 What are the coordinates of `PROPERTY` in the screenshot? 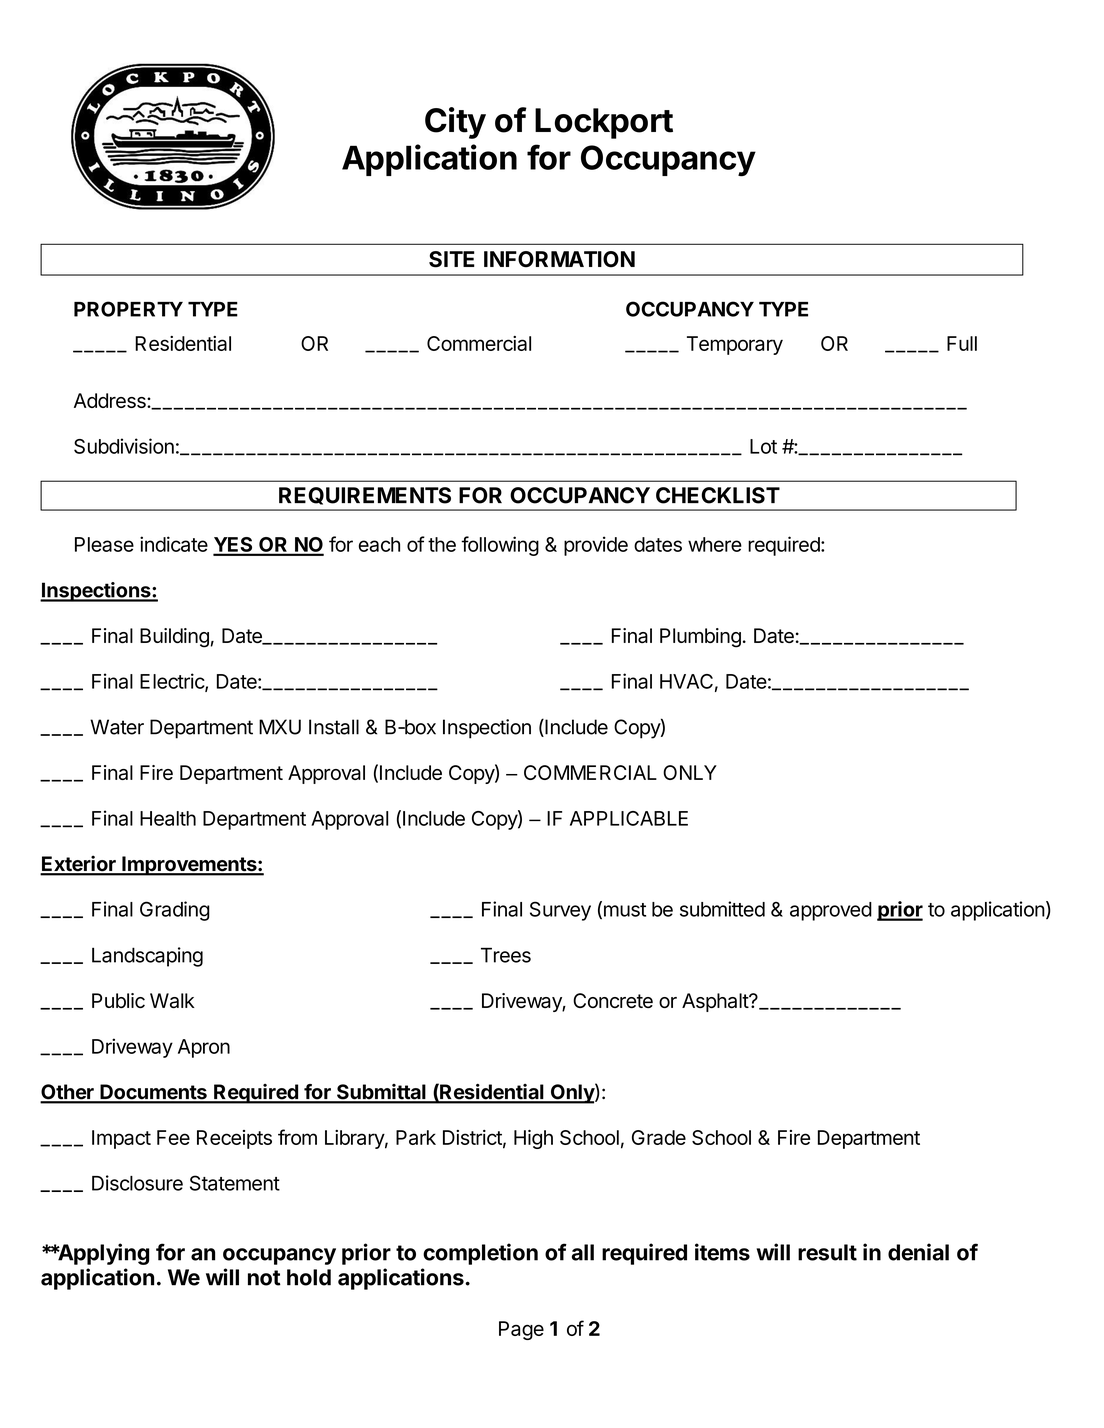 It's located at (128, 309).
